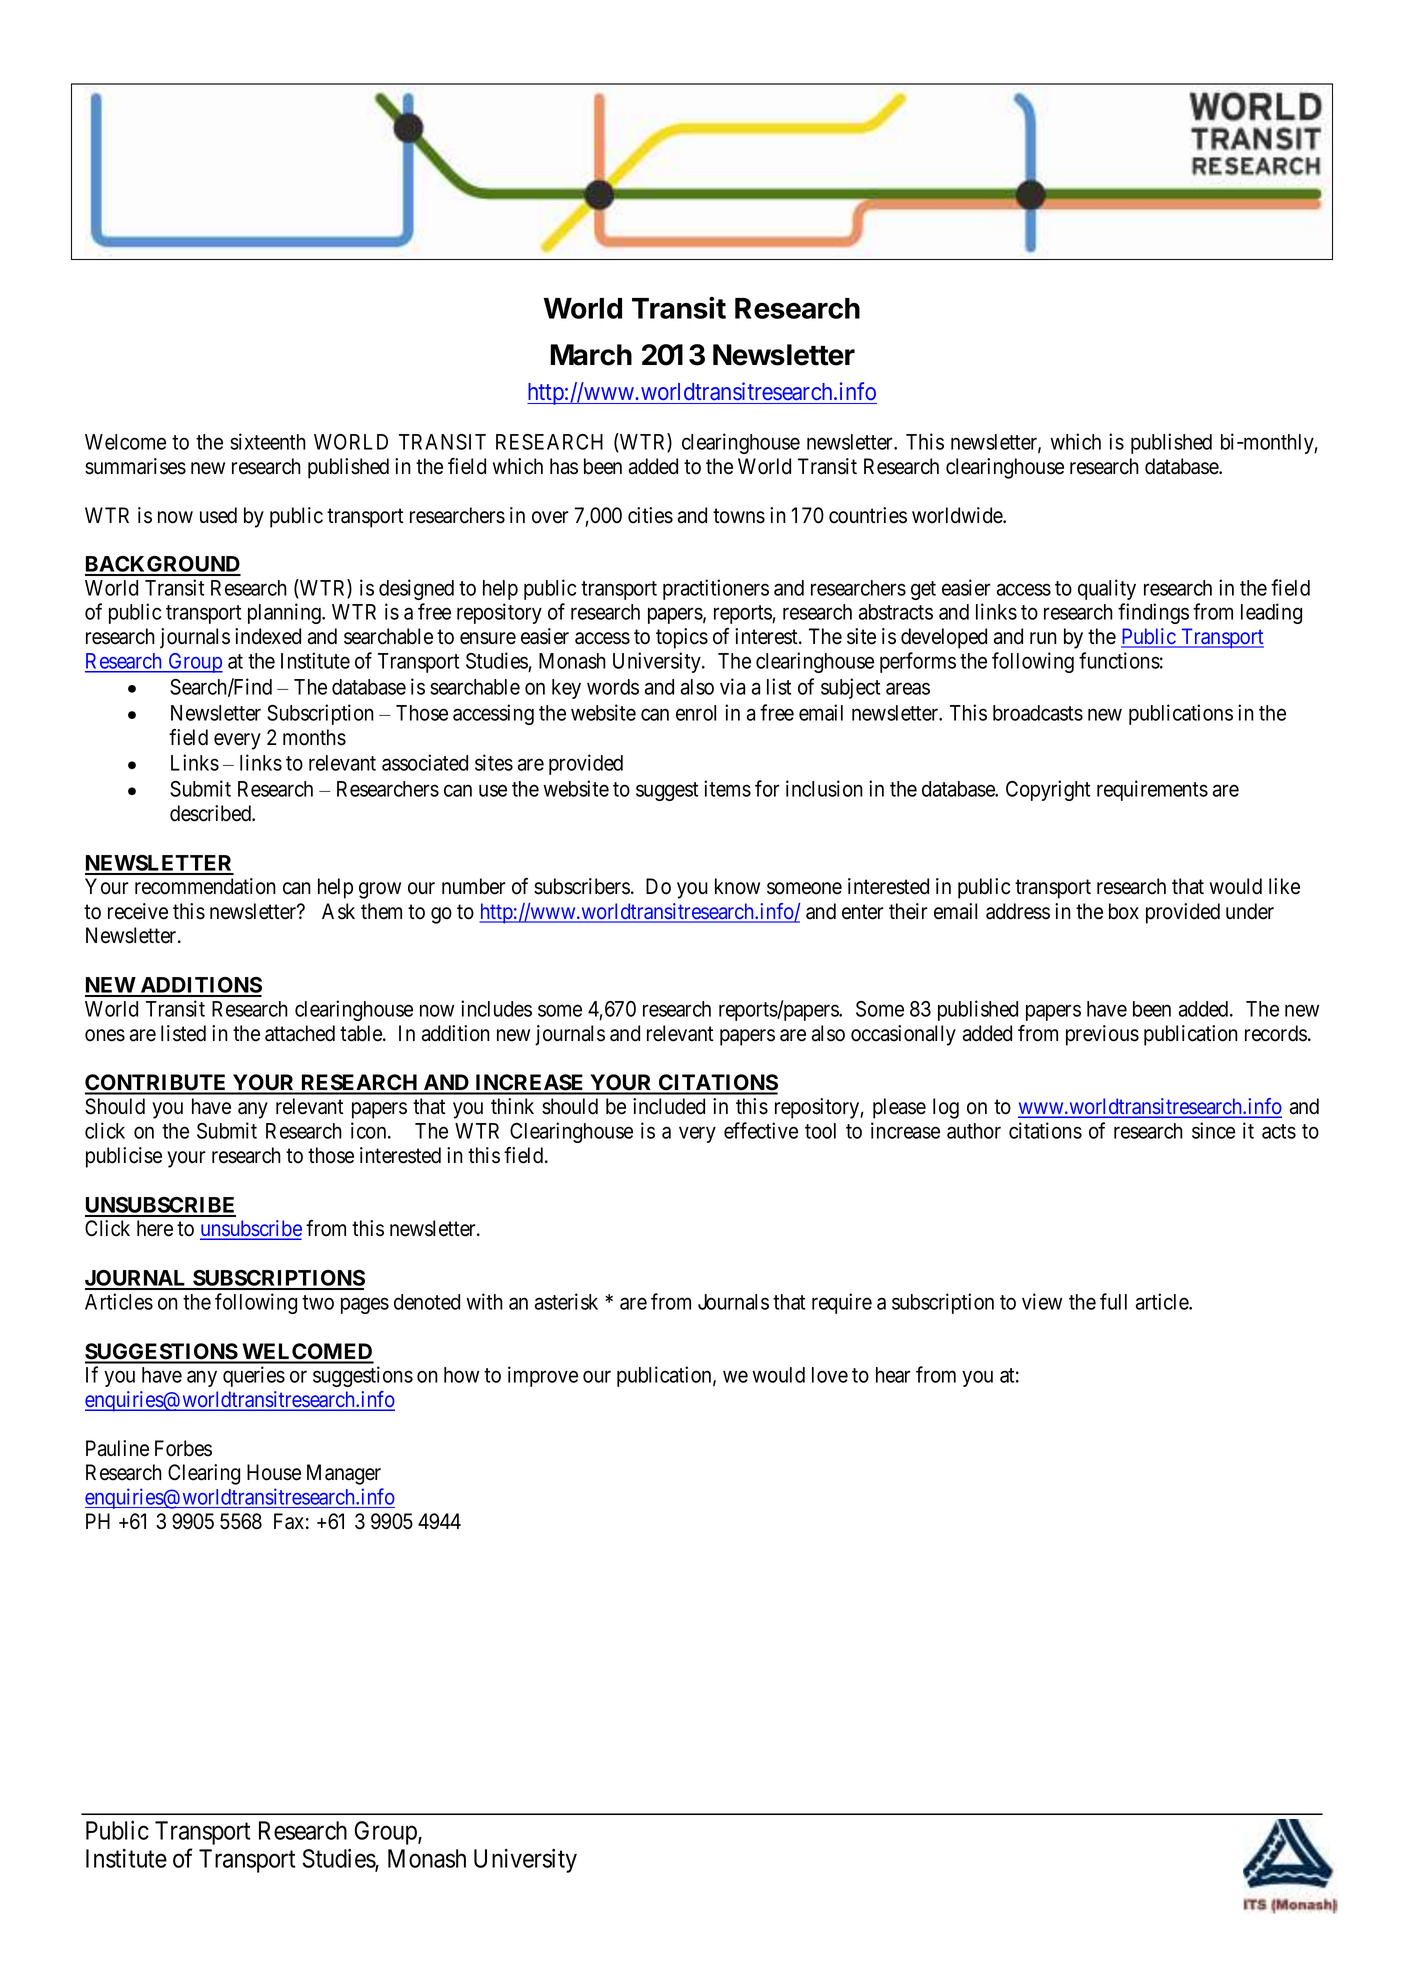  What do you see at coordinates (1048, 790) in the screenshot?
I see `Copyright` at bounding box center [1048, 790].
